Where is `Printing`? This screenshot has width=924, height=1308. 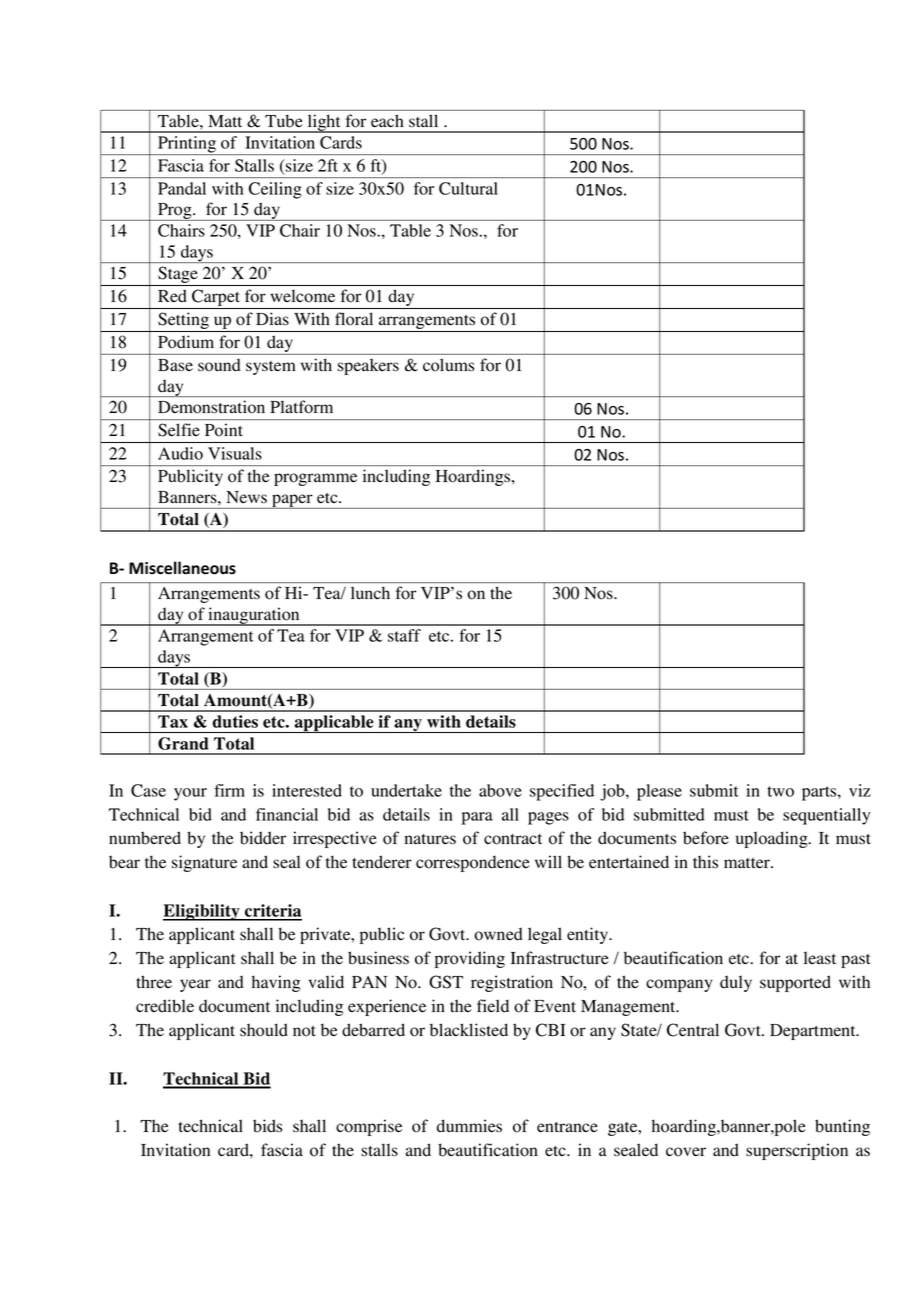 Printing is located at coordinates (187, 145).
